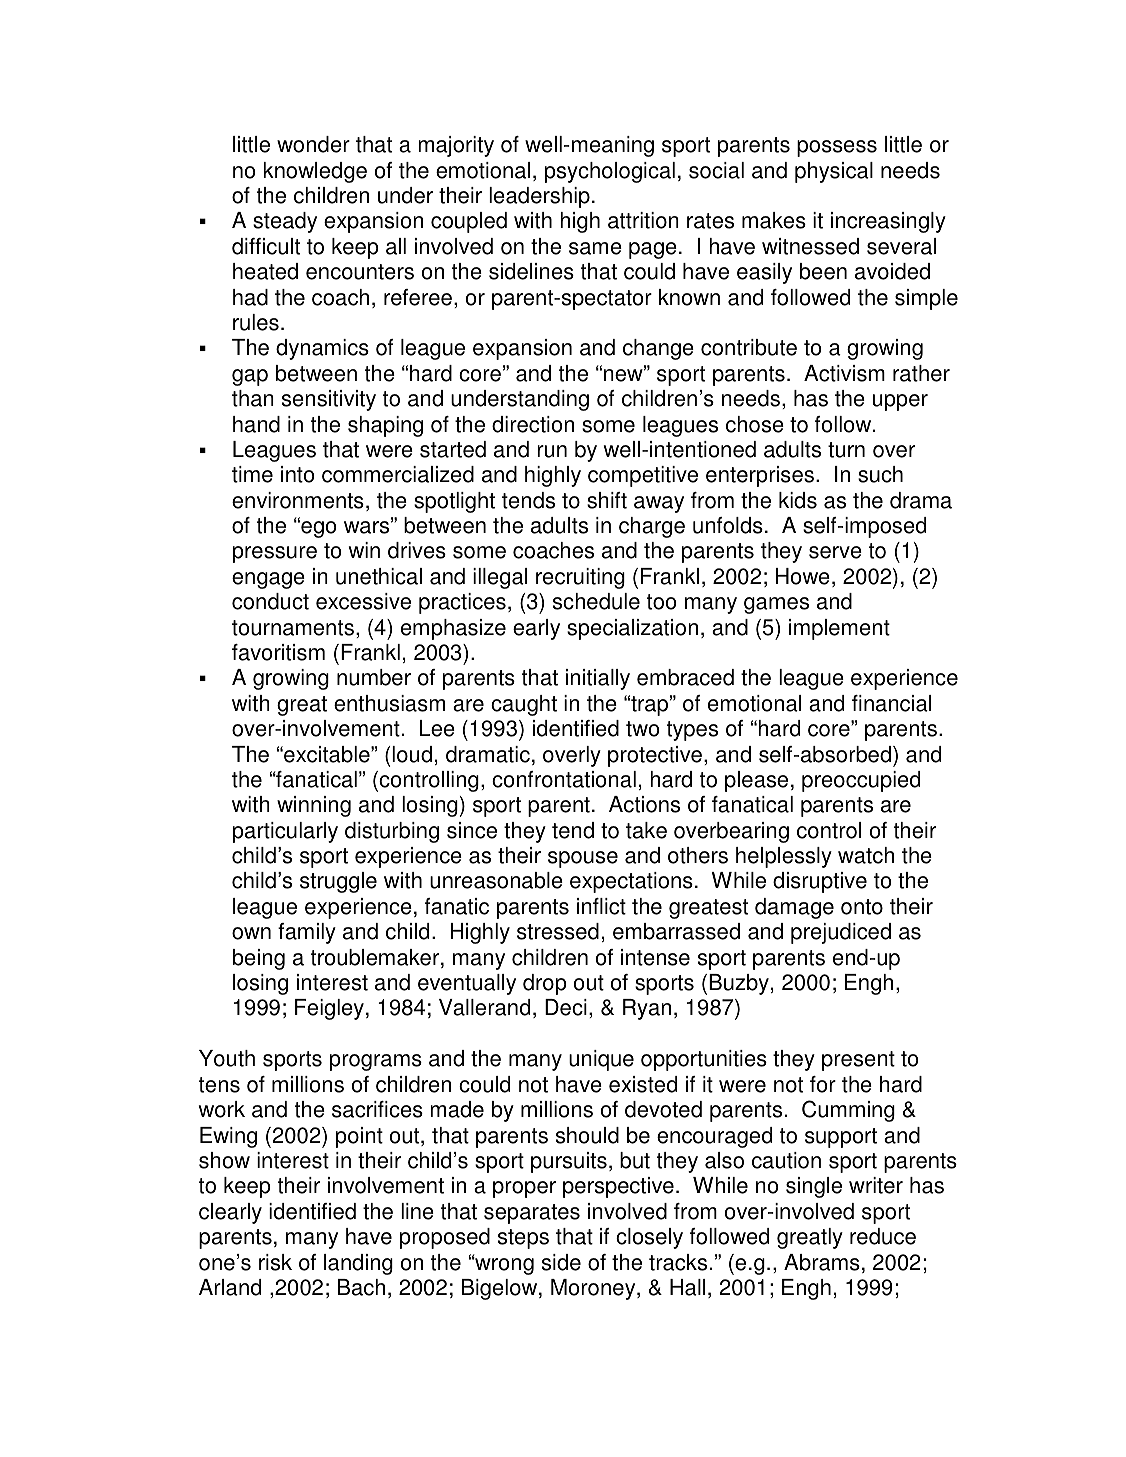 This image has width=1126, height=1457. Describe the element at coordinates (275, 1262) in the image. I see `risk` at that location.
